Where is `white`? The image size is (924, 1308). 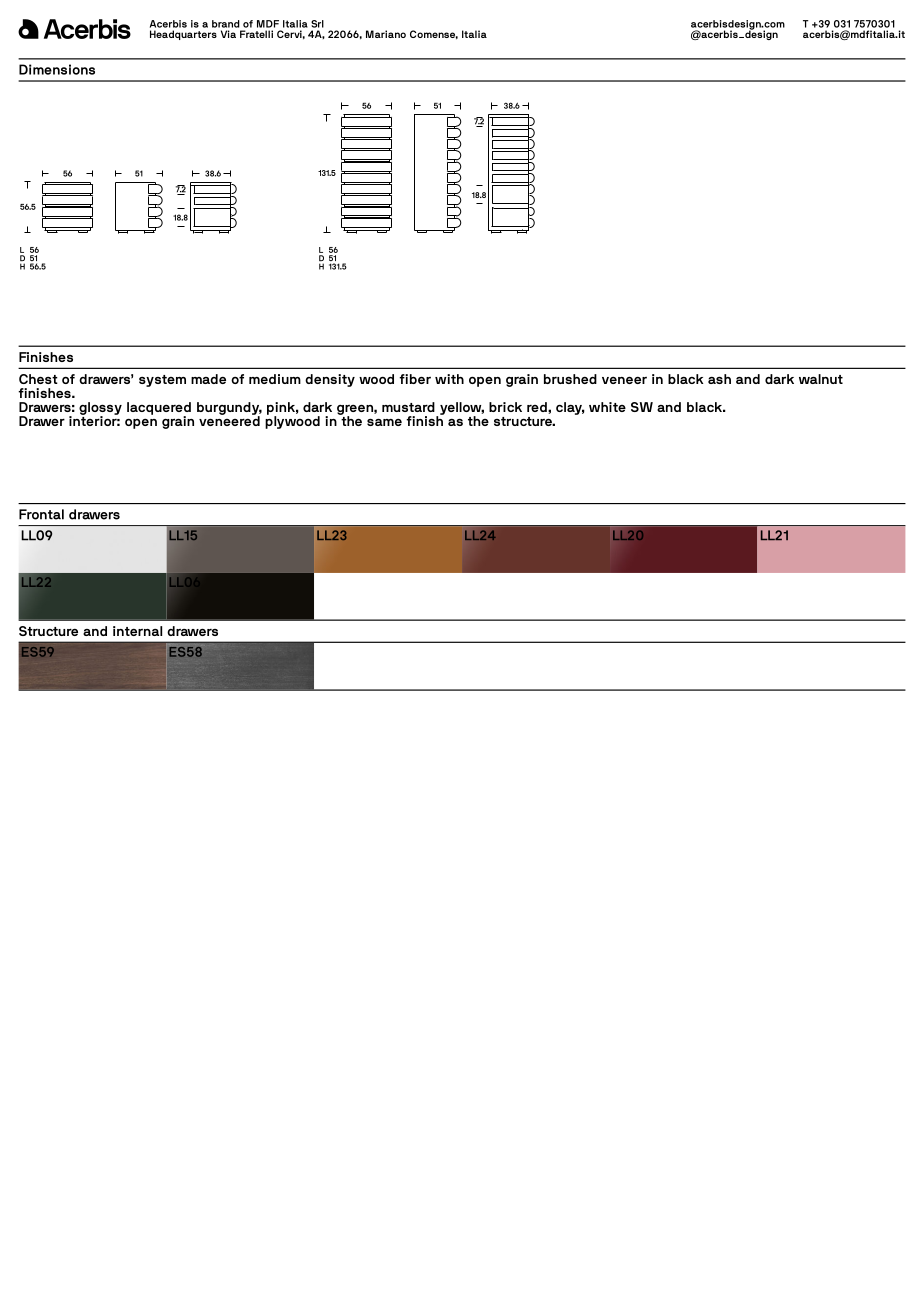 white is located at coordinates (607, 407).
